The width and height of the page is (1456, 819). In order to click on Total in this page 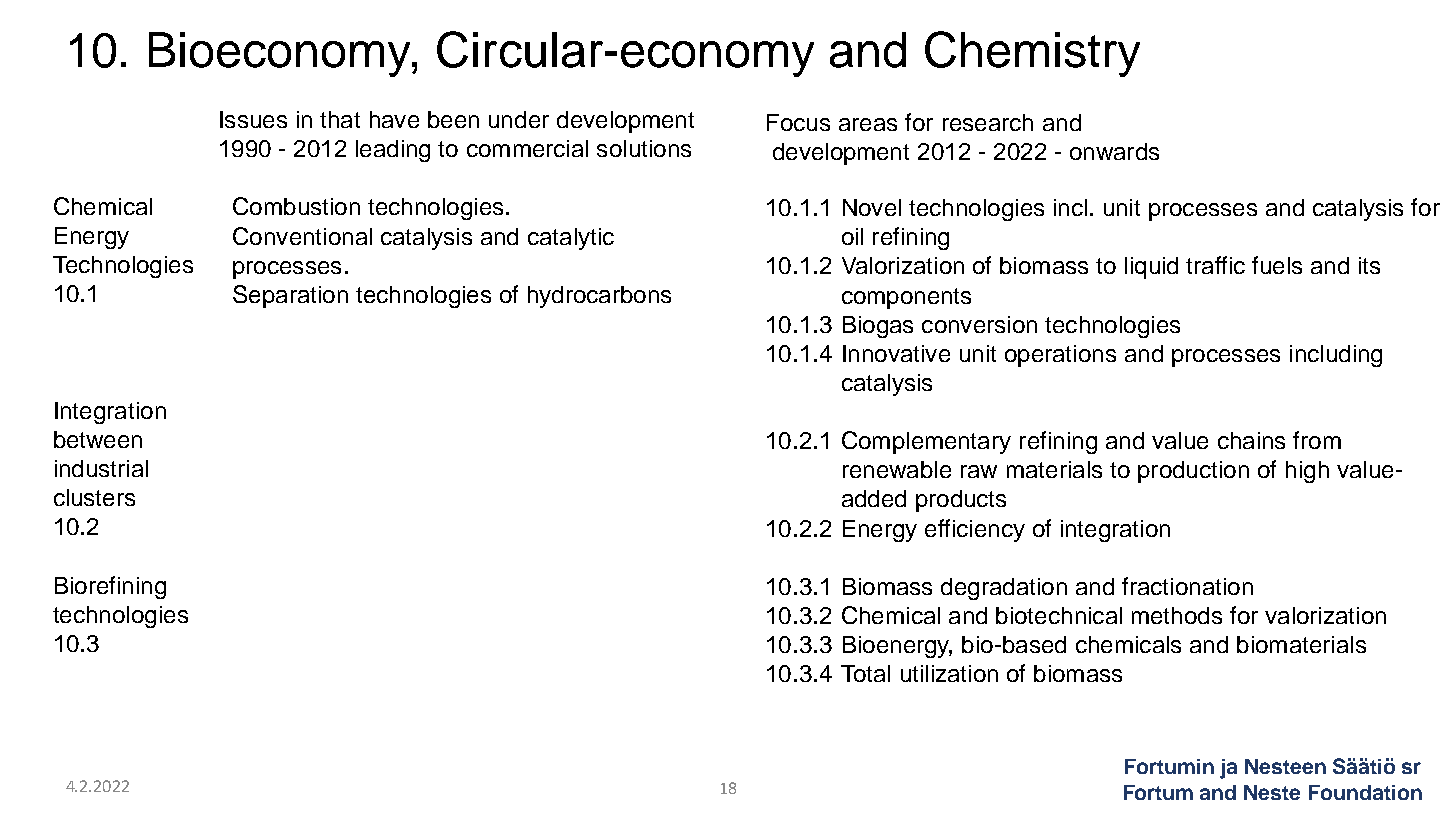, I will do `click(865, 673)`.
